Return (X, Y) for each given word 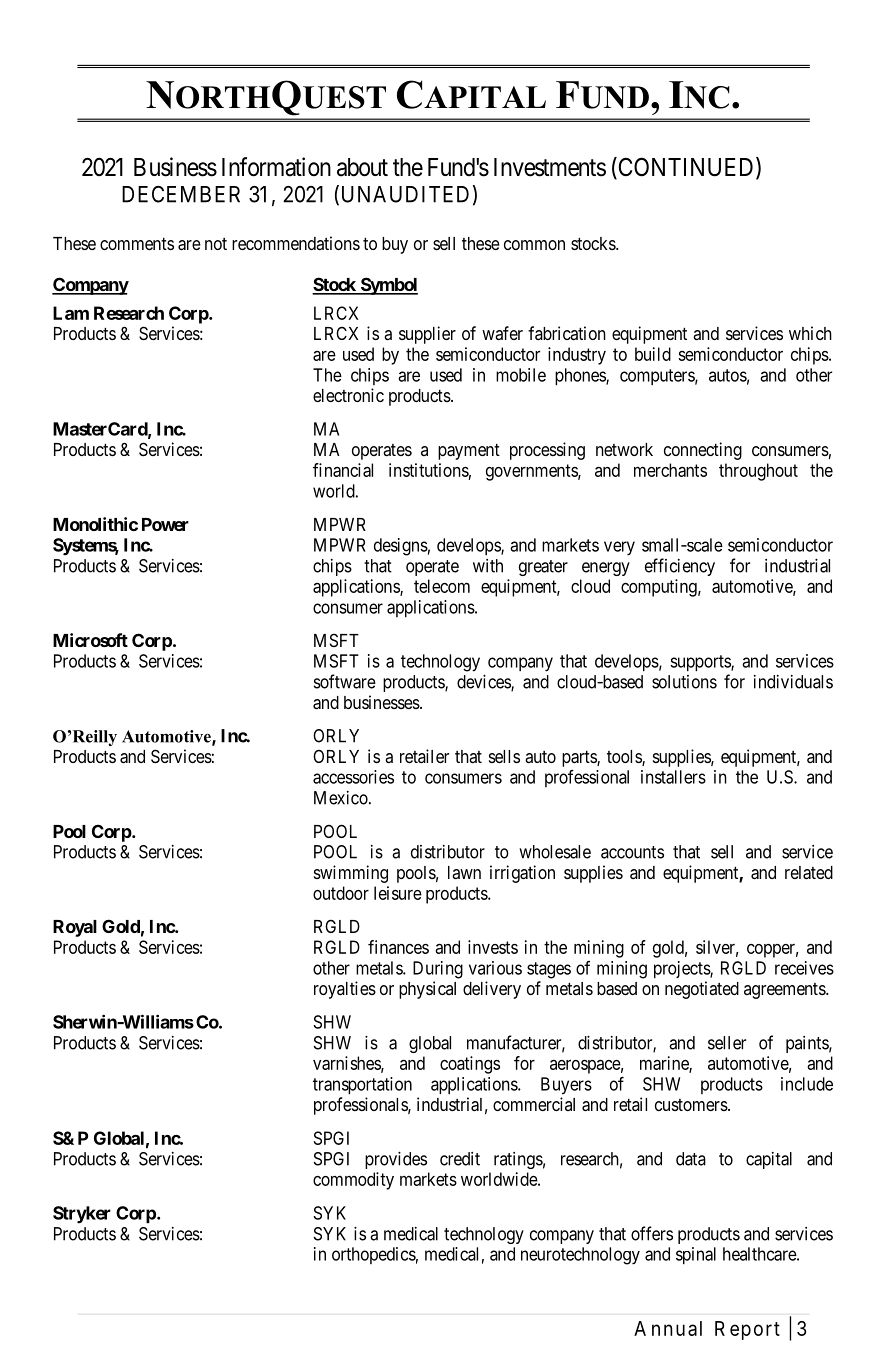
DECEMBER (181, 194)
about (362, 167)
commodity (353, 1181)
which (810, 333)
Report (747, 1330)
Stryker (82, 1215)
